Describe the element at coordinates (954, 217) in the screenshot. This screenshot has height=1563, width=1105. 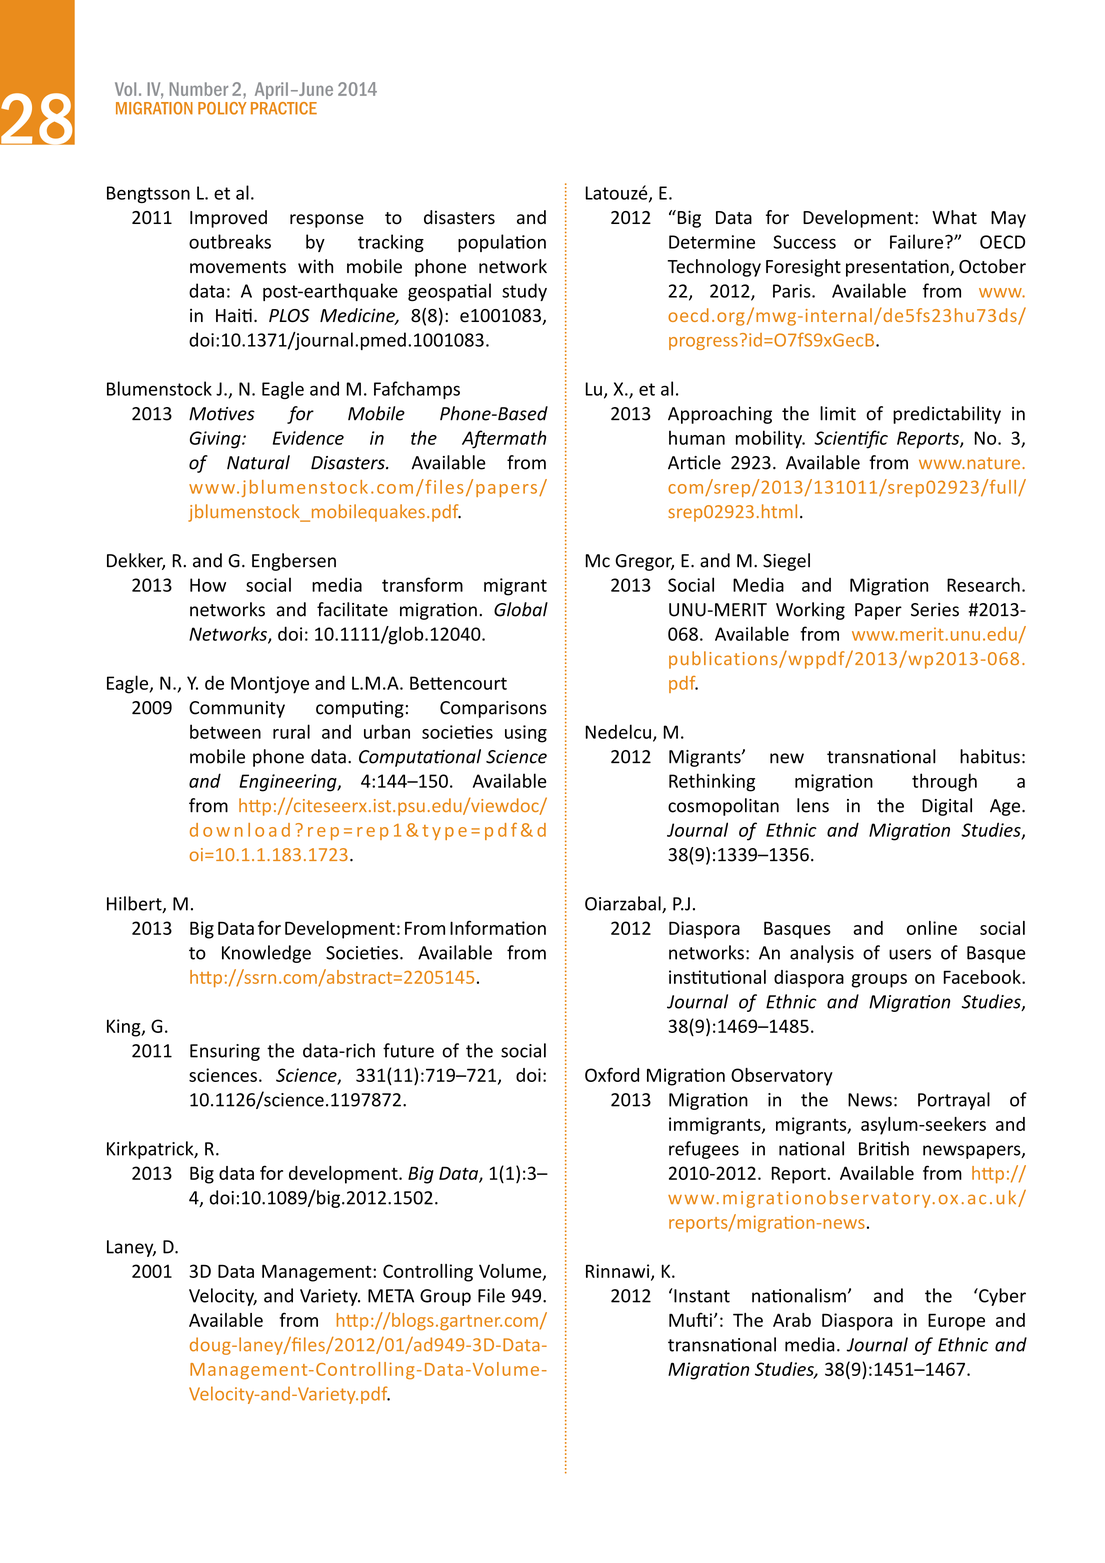
I see `What` at that location.
